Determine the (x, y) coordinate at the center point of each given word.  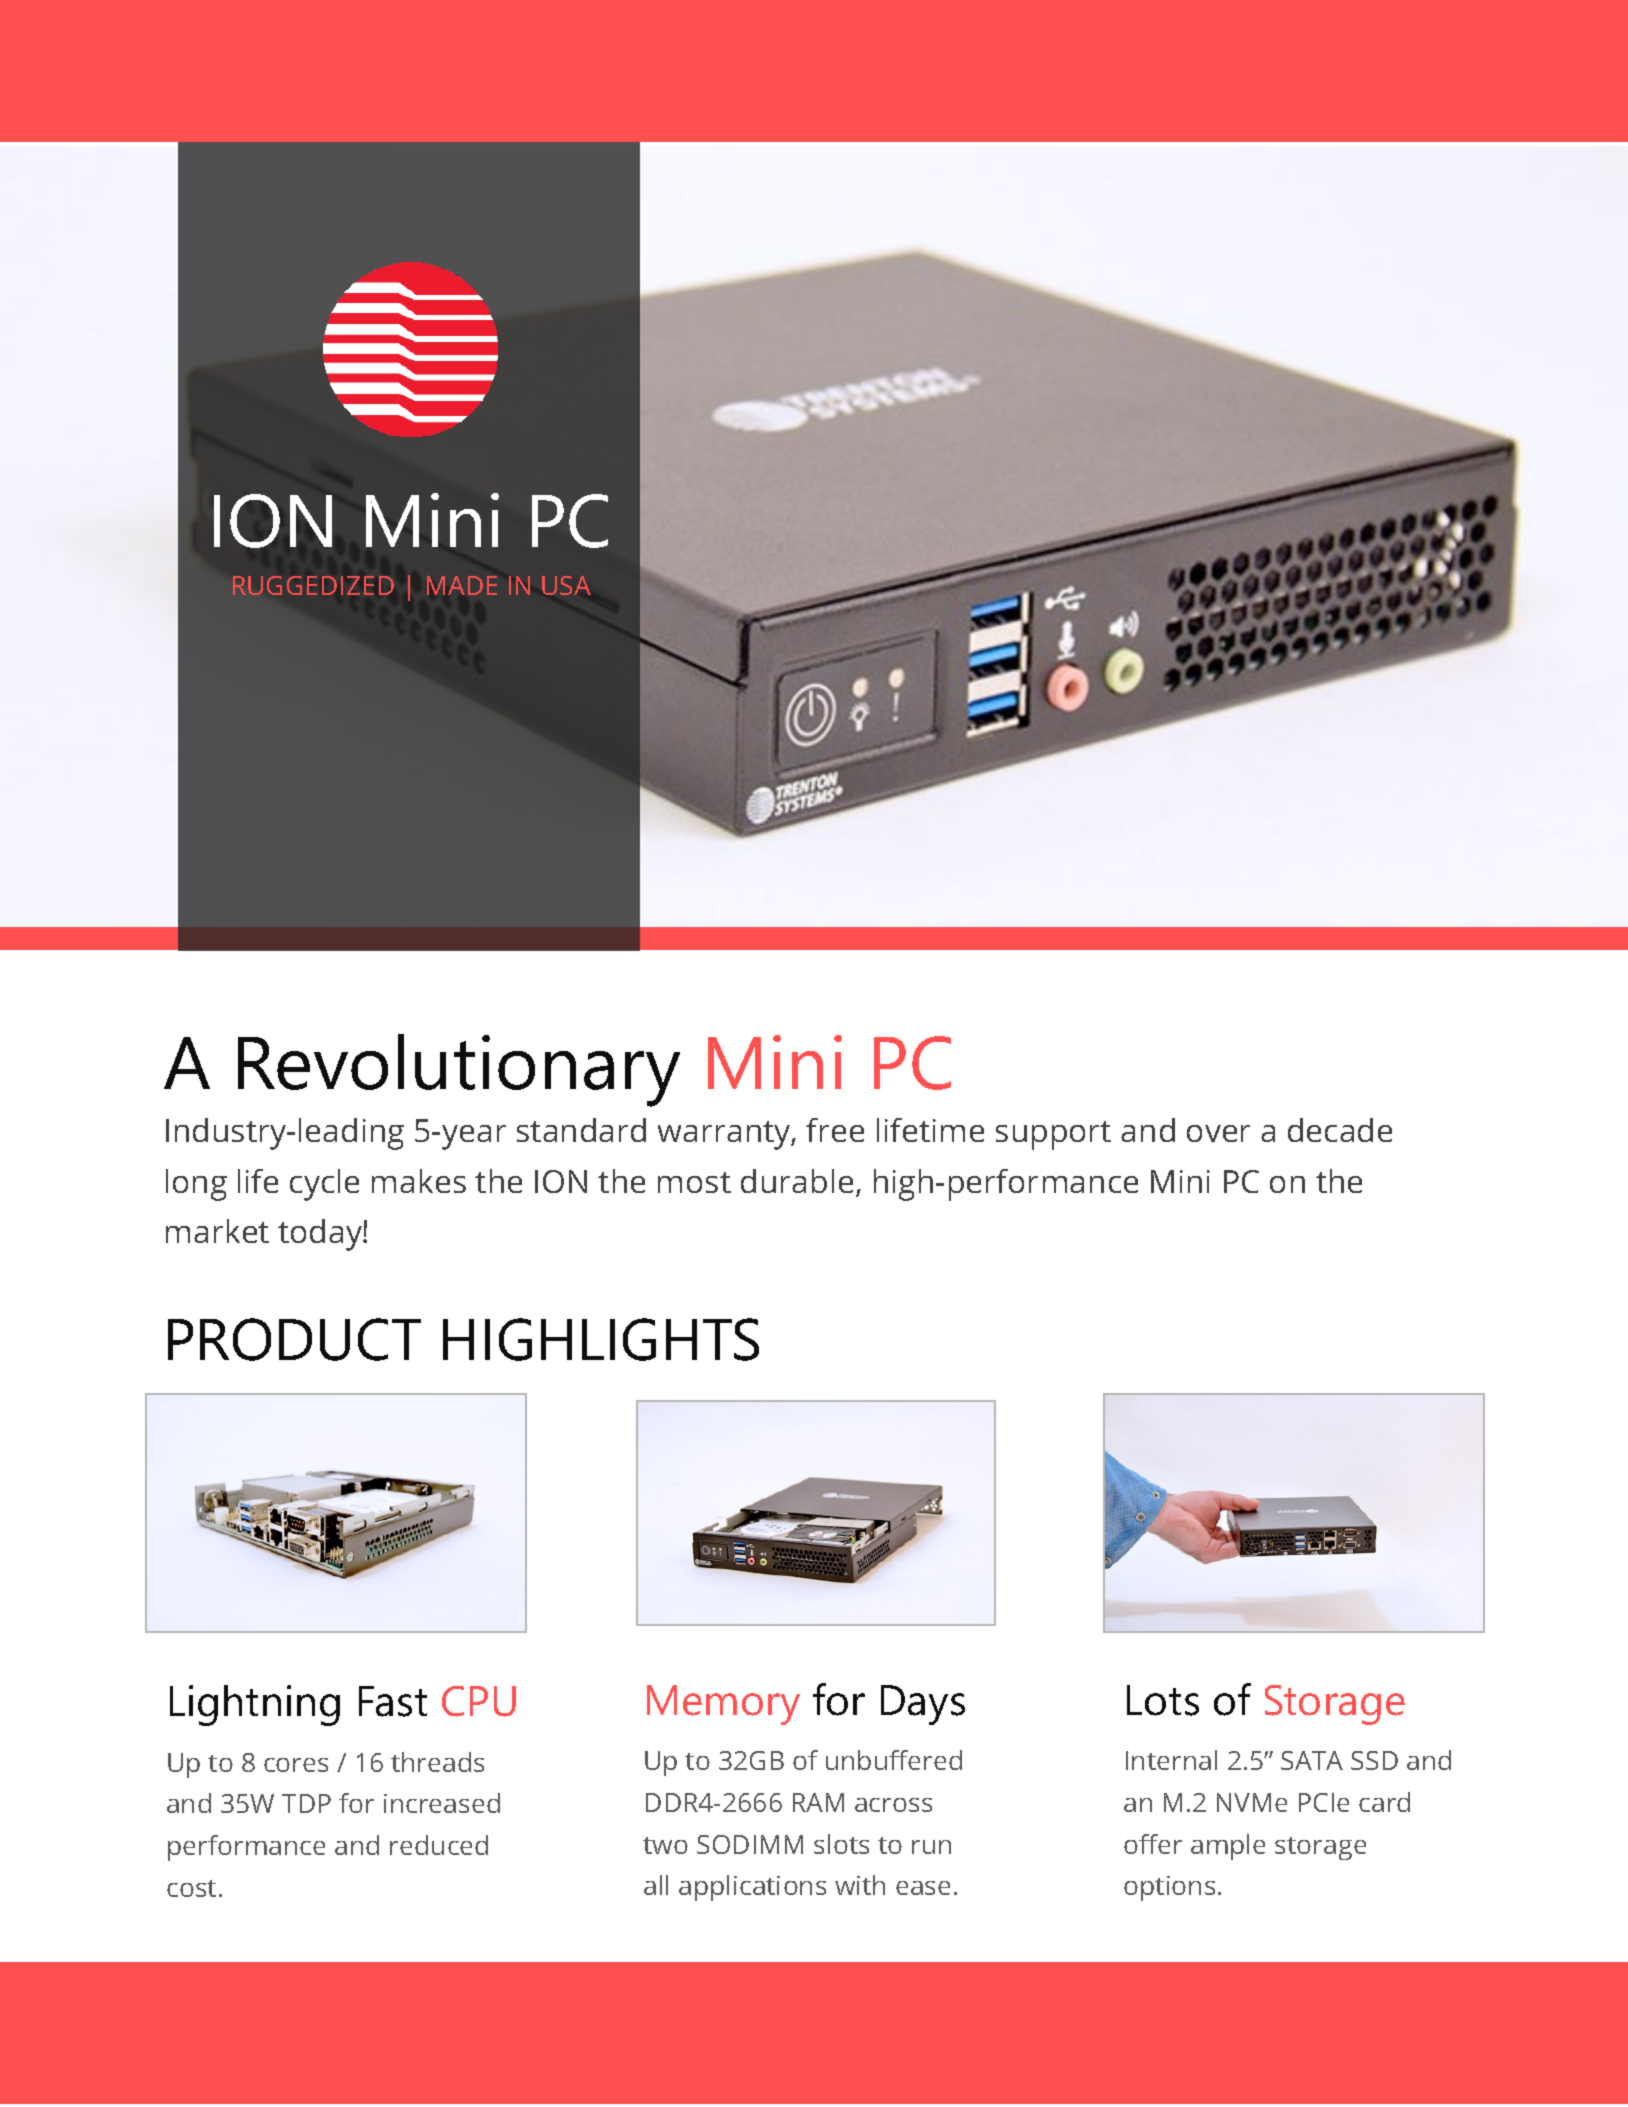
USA (566, 585)
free (835, 1130)
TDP (306, 1803)
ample (1228, 1847)
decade (1340, 1130)
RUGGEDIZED (313, 585)
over (1218, 1133)
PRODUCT (294, 1339)
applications (752, 1888)
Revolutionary (459, 1070)
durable (797, 1181)
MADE (462, 585)
